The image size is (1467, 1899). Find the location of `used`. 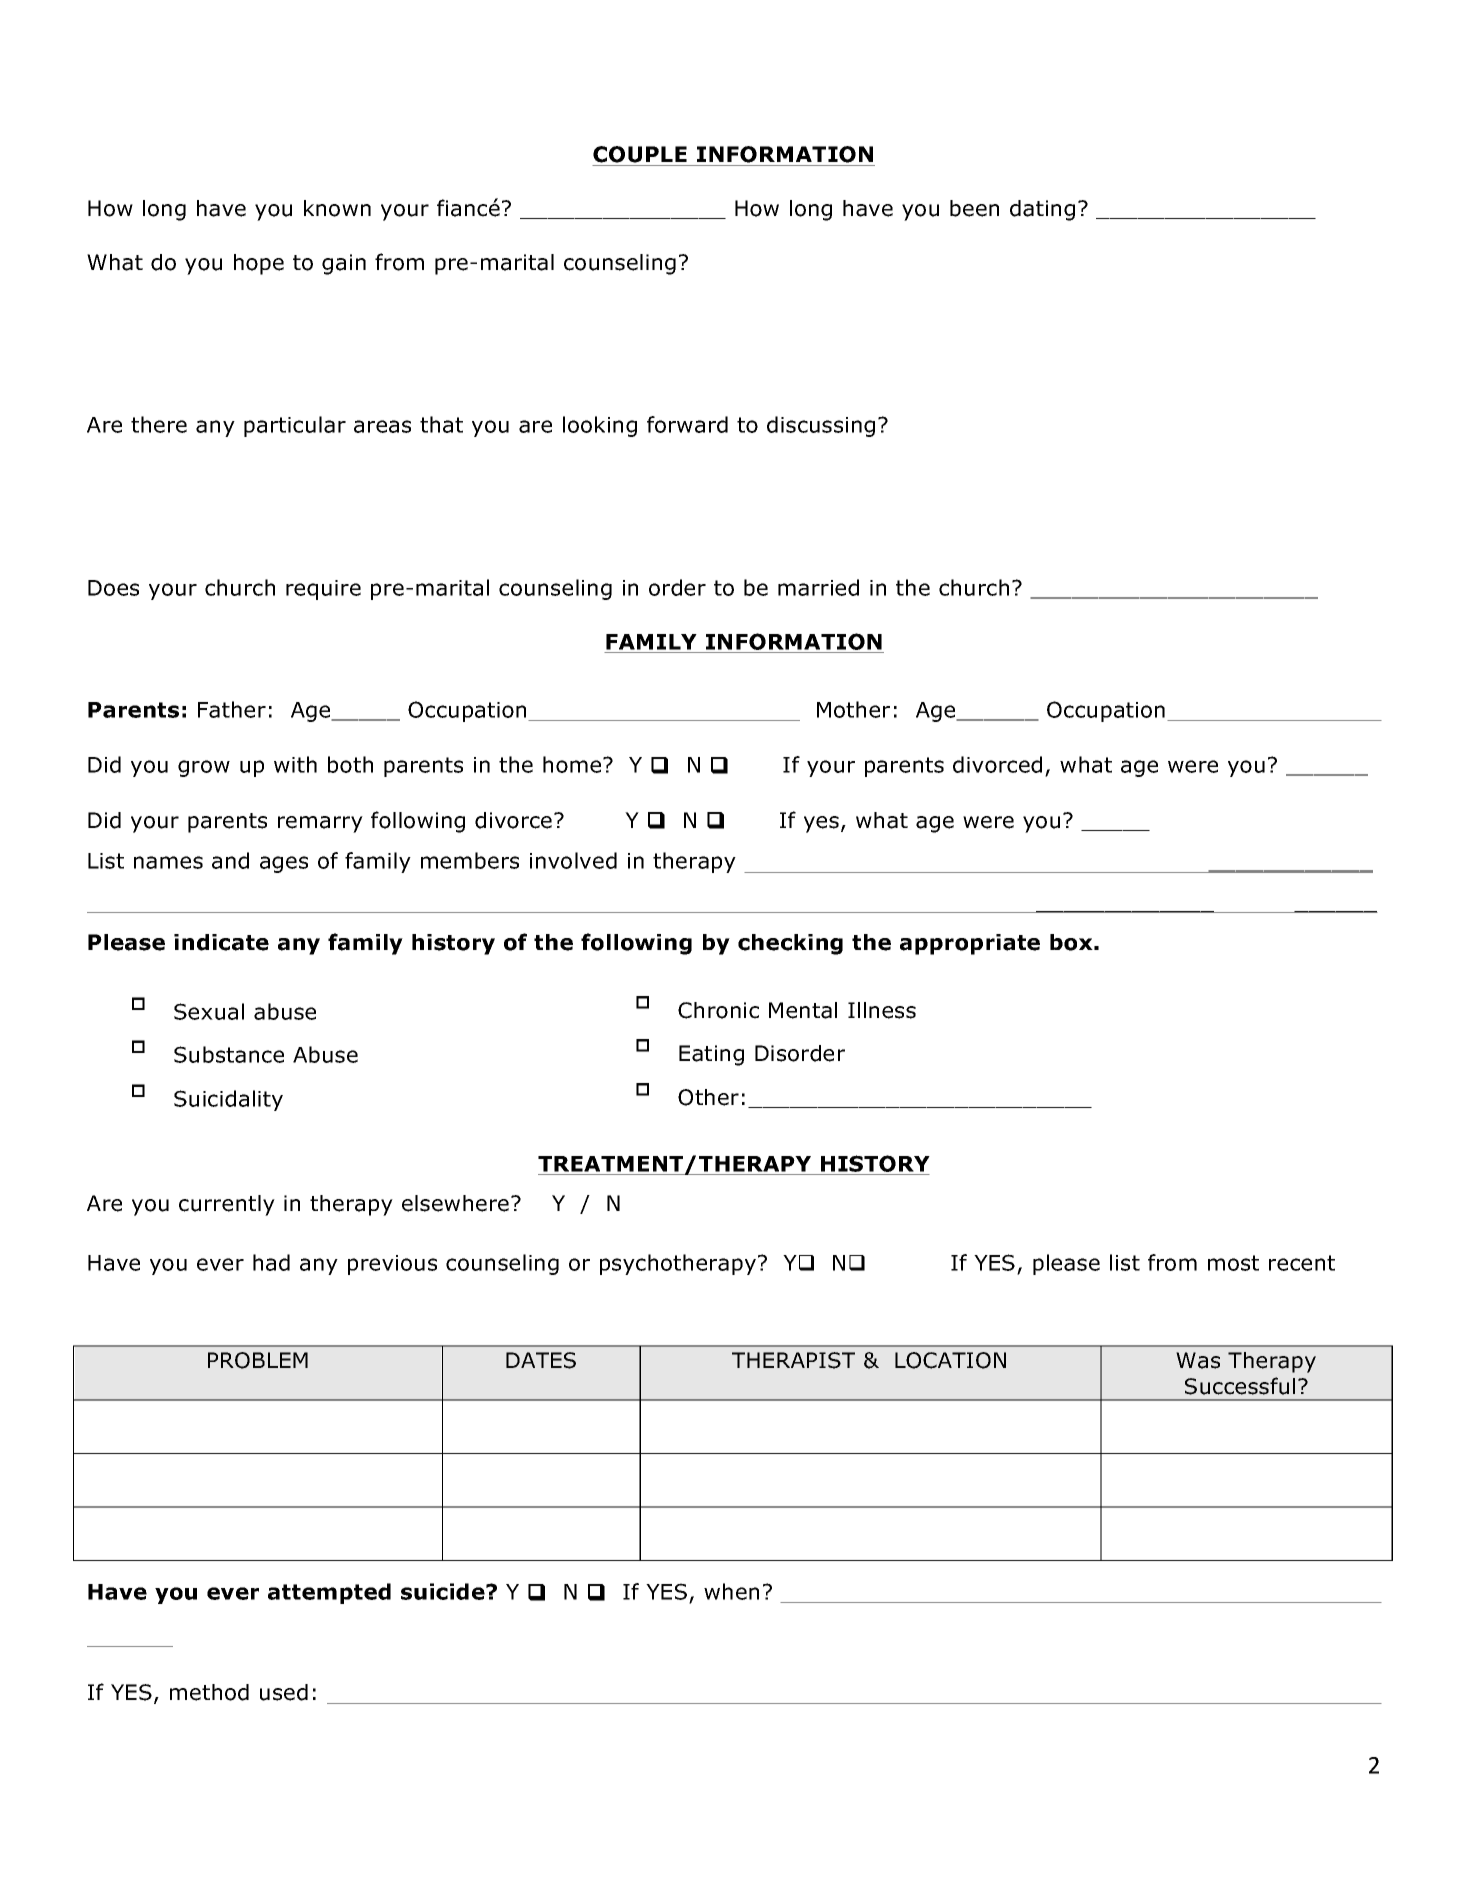

used is located at coordinates (284, 1692).
